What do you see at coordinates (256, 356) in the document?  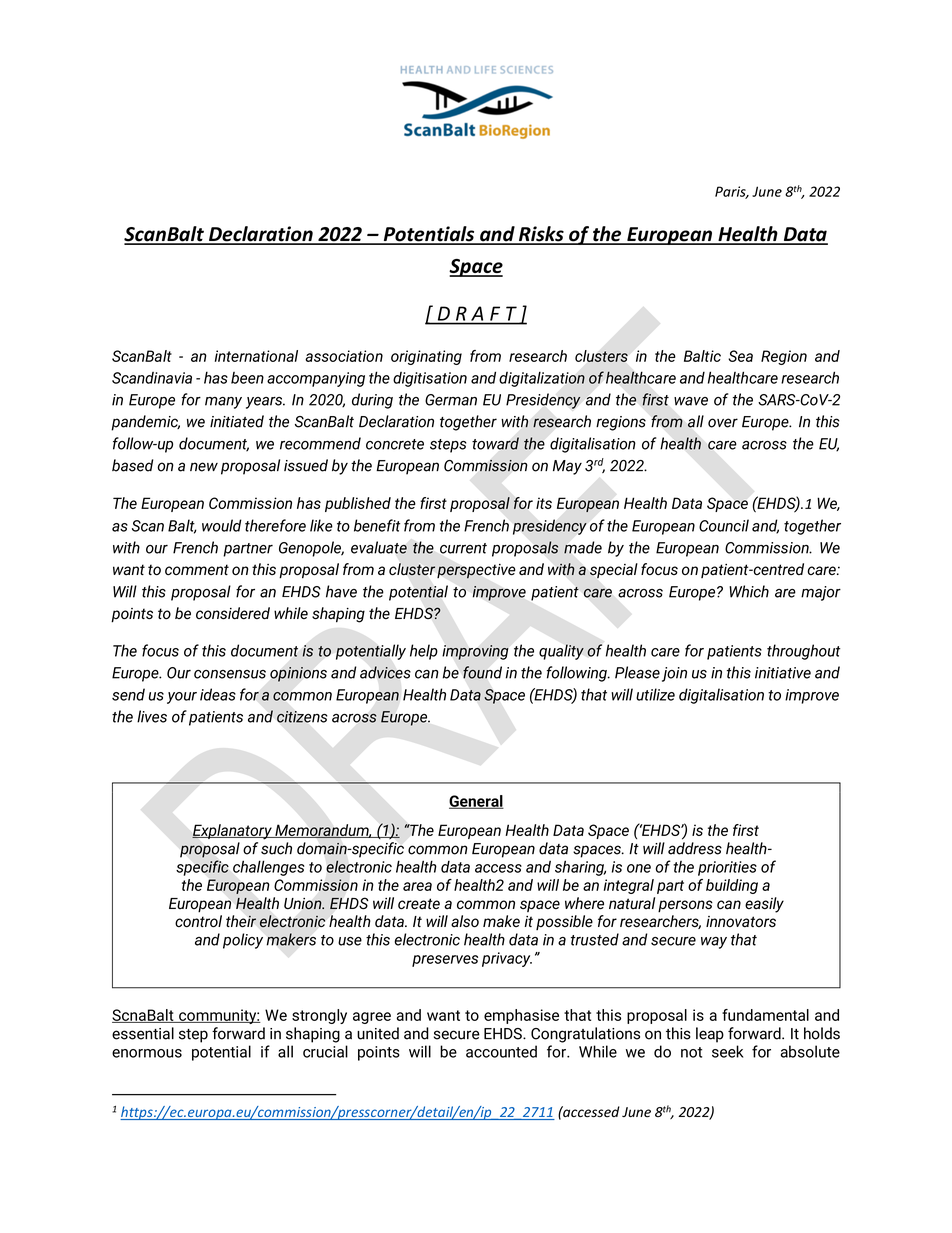 I see `international` at bounding box center [256, 356].
